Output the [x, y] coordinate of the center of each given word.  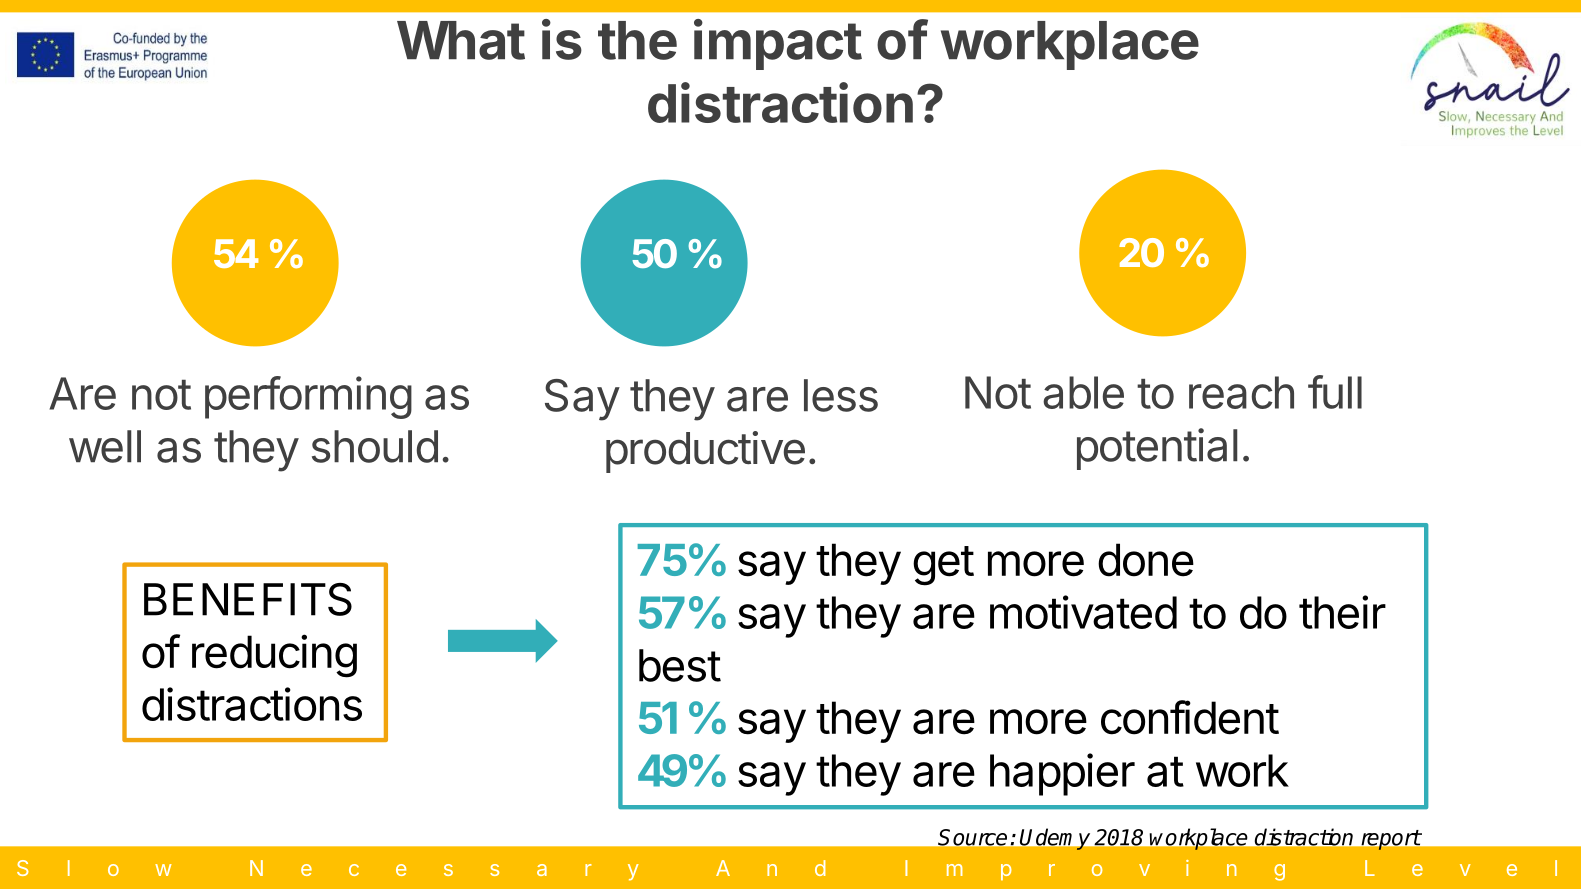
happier [1062, 774]
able [1083, 392]
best [680, 665]
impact [778, 44]
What [461, 40]
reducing [274, 656]
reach [1241, 392]
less [841, 395]
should [375, 446]
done [1146, 560]
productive [705, 452]
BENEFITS [248, 599]
